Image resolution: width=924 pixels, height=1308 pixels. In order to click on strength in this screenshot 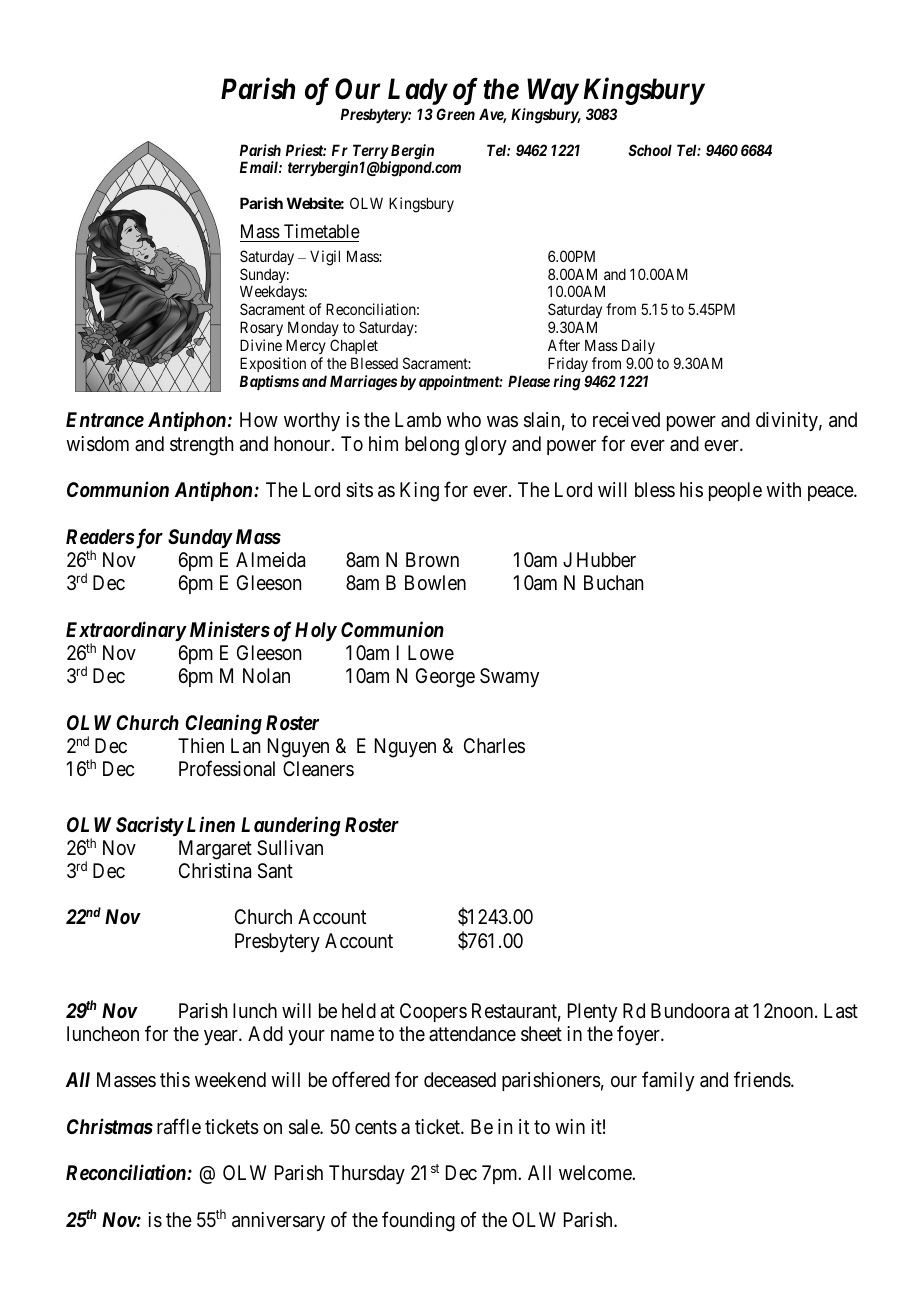, I will do `click(201, 446)`.
